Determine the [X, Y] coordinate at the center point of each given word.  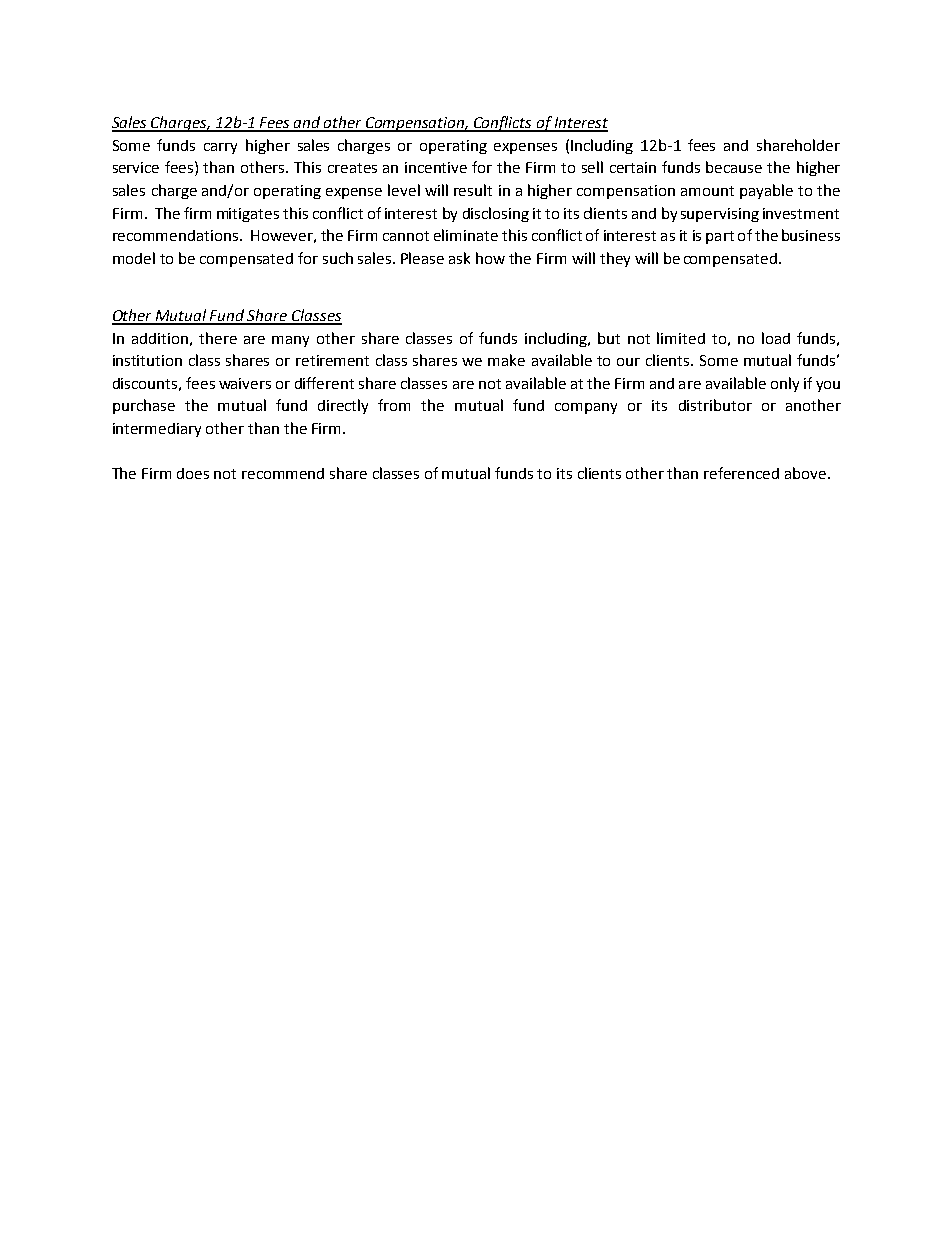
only [785, 384]
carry [220, 148]
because [734, 167]
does [193, 473]
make [506, 360]
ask [459, 258]
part [720, 237]
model [134, 258]
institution [147, 360]
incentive [436, 167]
